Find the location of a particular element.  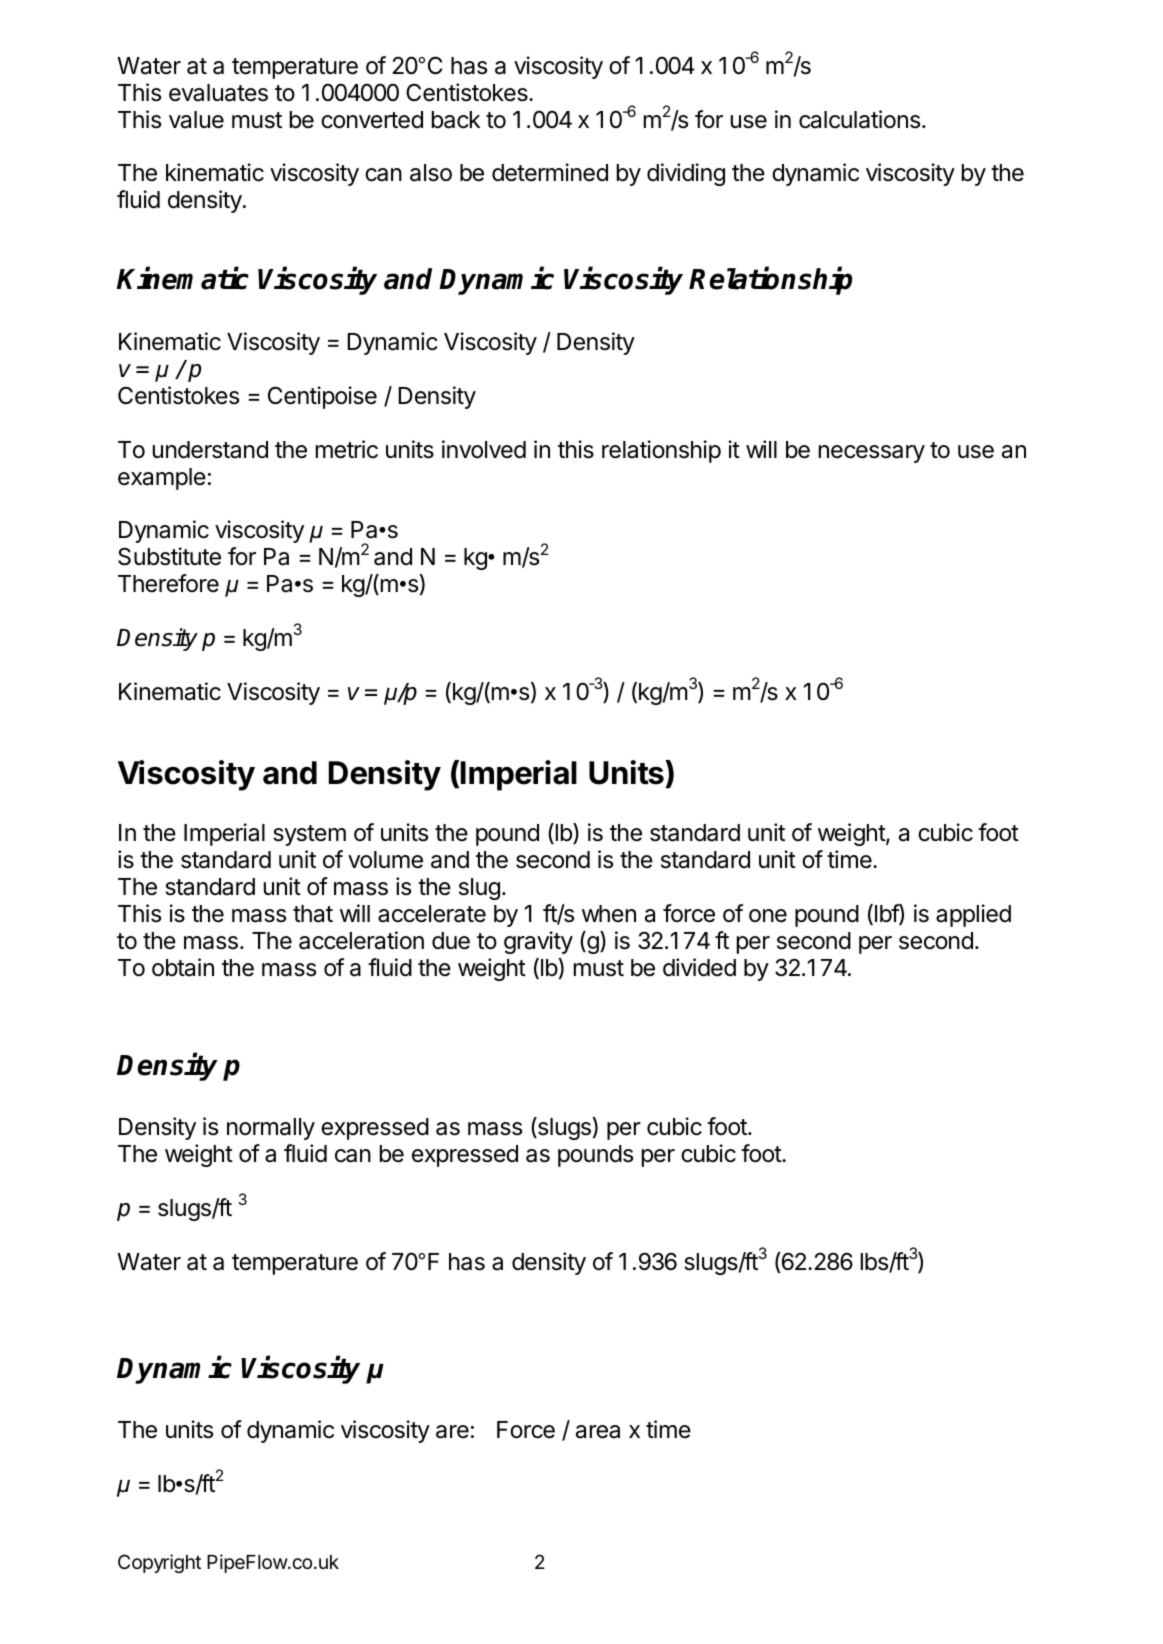

normally is located at coordinates (271, 1129).
